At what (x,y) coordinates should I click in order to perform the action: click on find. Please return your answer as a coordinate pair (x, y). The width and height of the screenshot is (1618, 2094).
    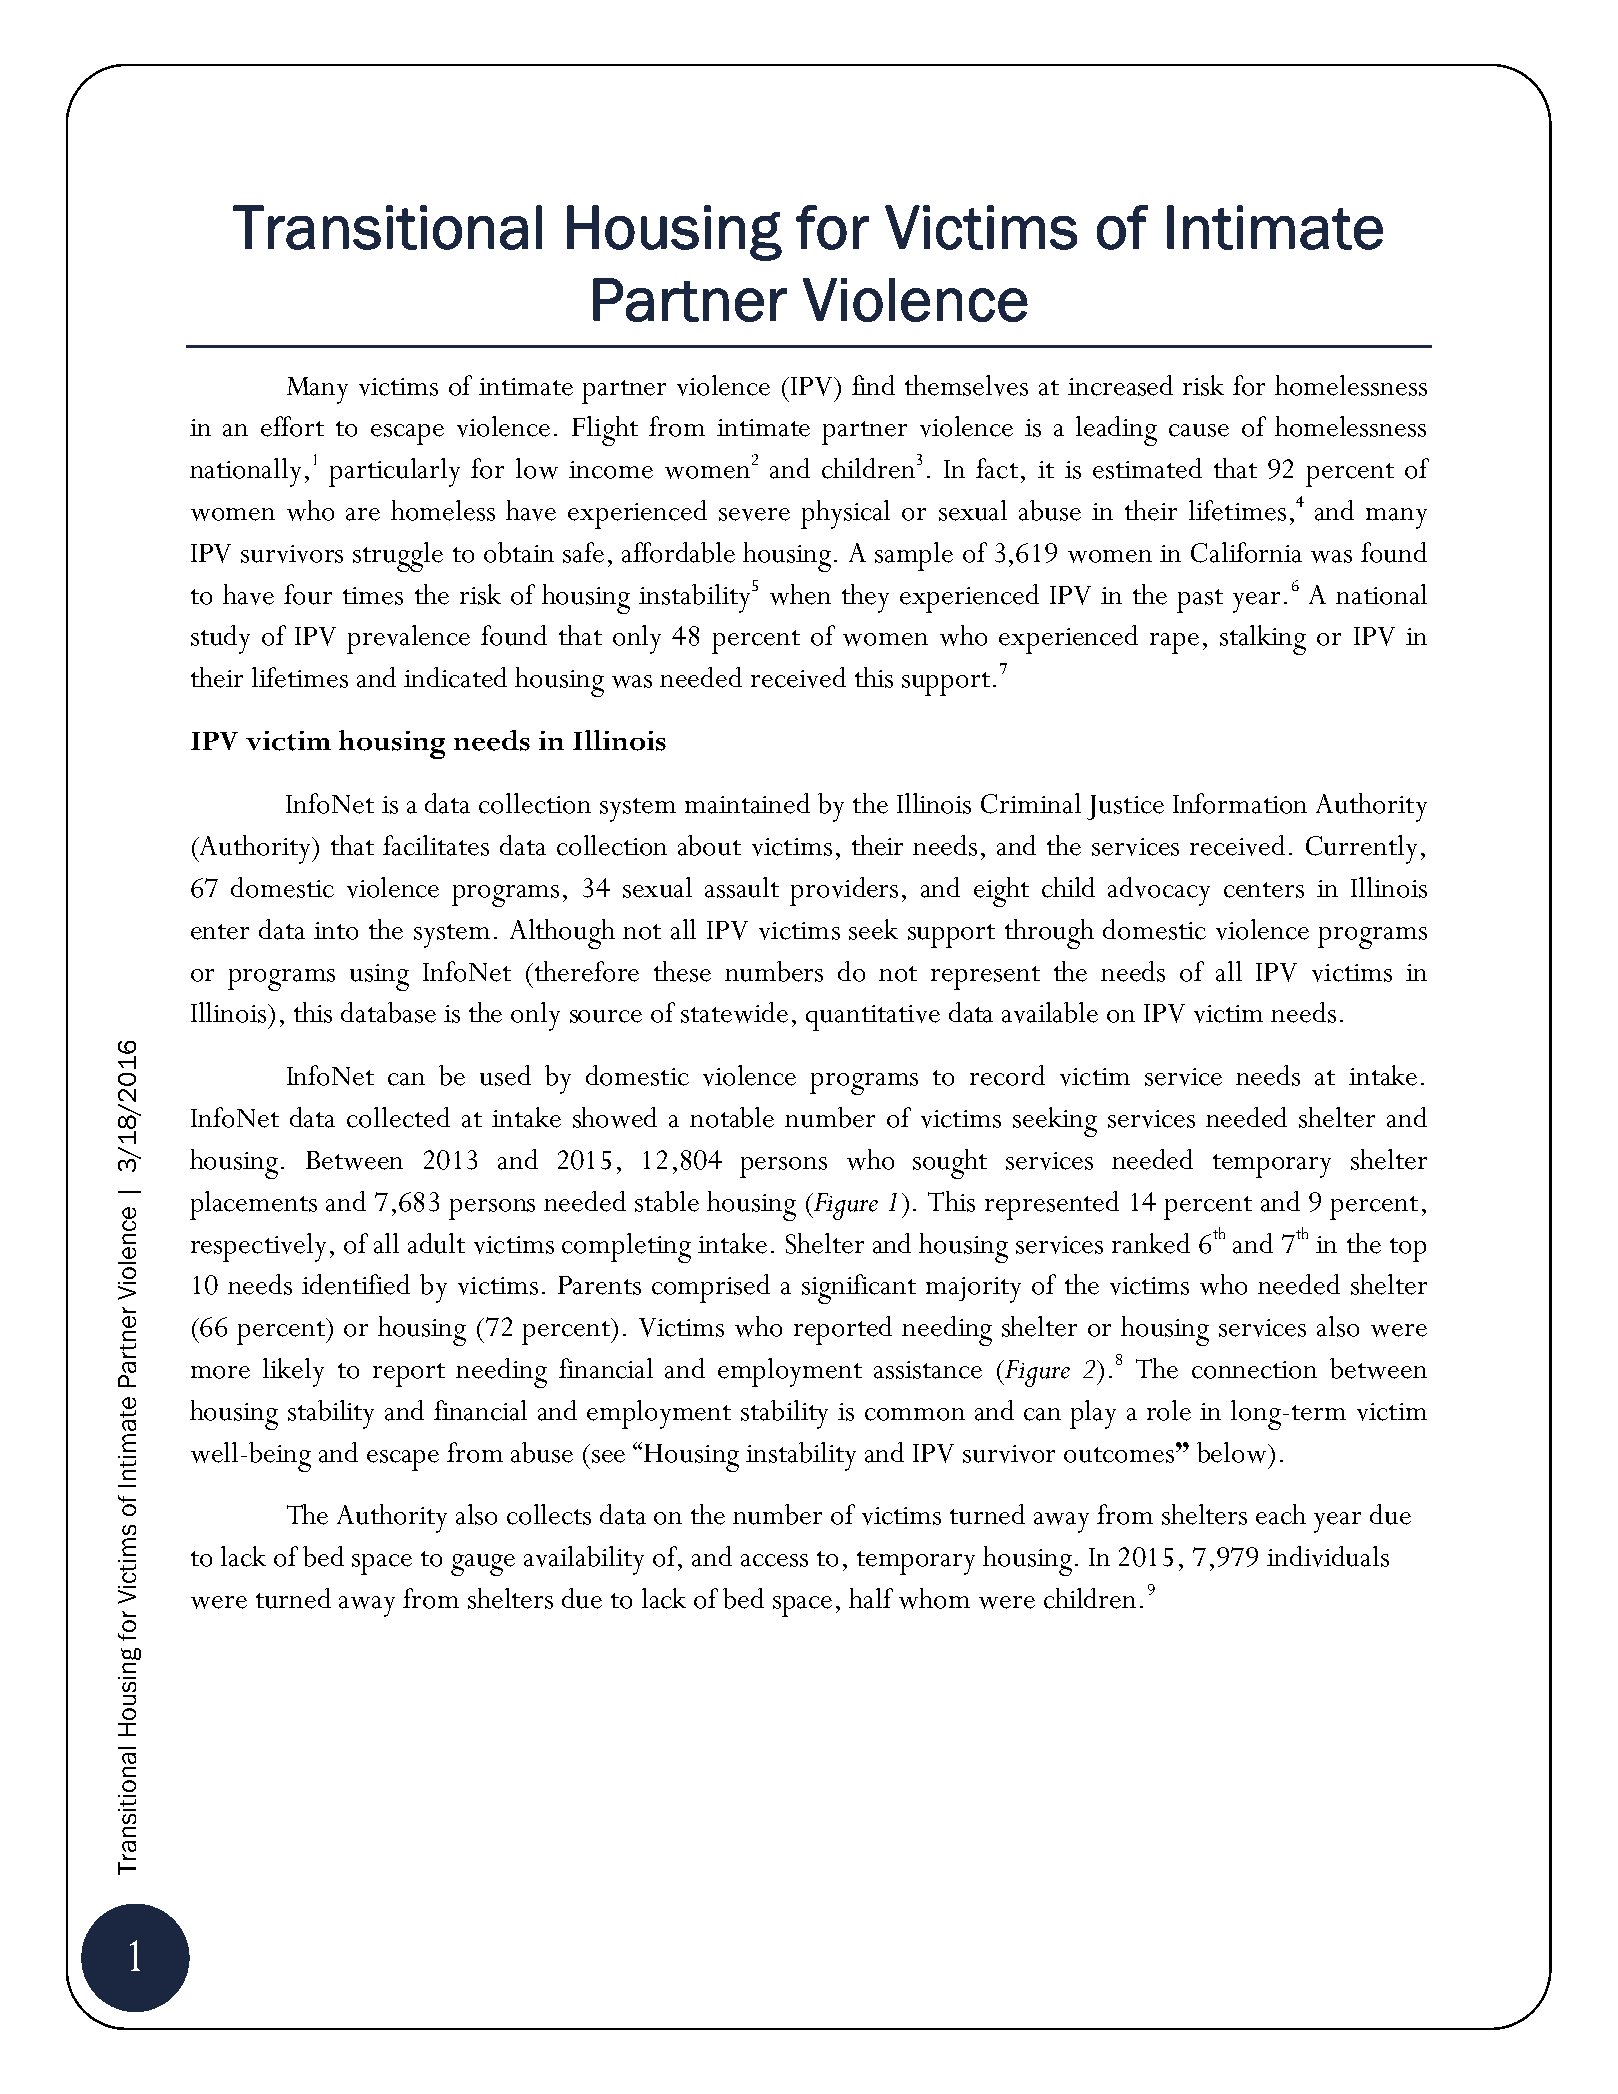
    Looking at the image, I should click on (873, 385).
